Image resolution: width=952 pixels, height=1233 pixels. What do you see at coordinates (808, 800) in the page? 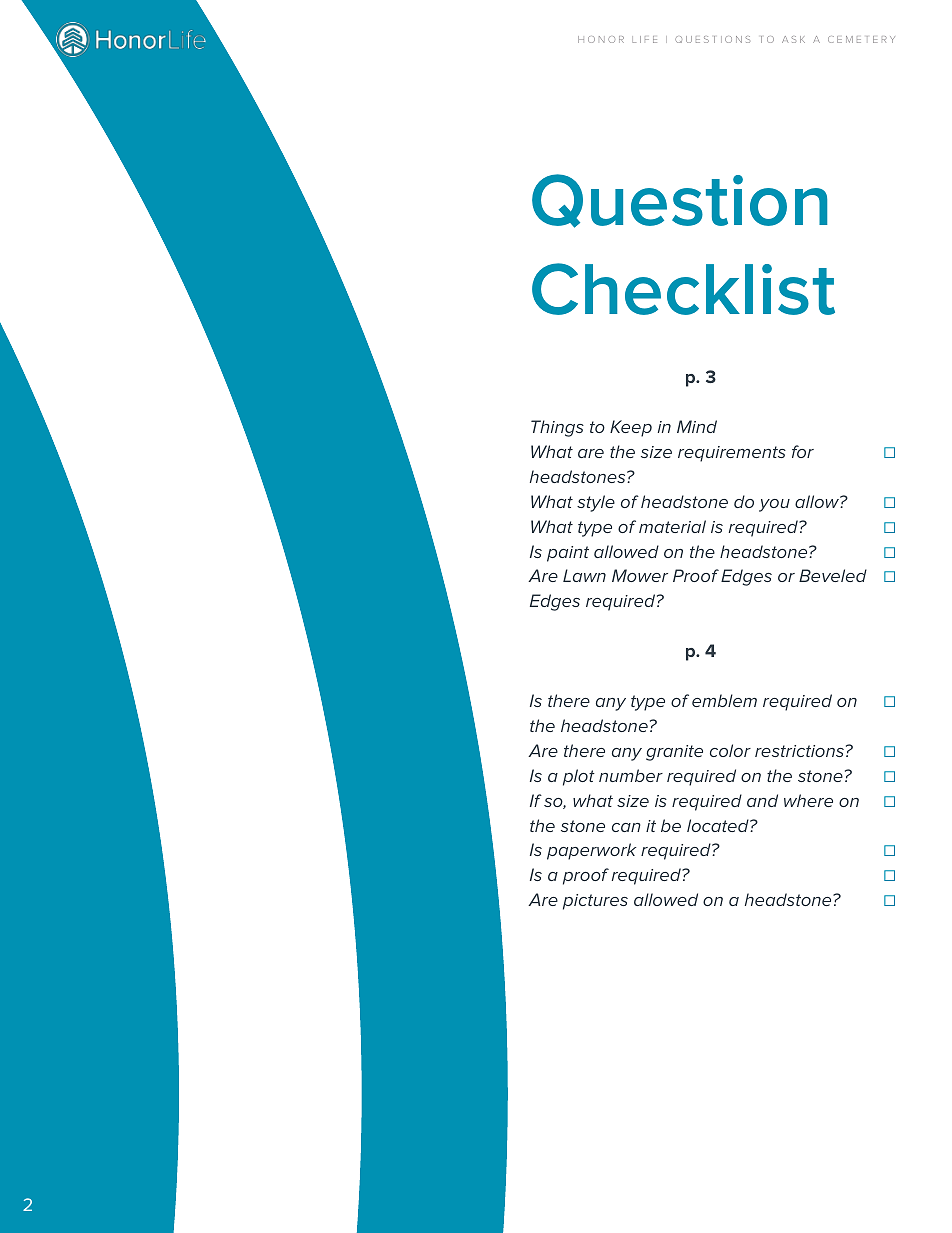
I see `where` at bounding box center [808, 800].
